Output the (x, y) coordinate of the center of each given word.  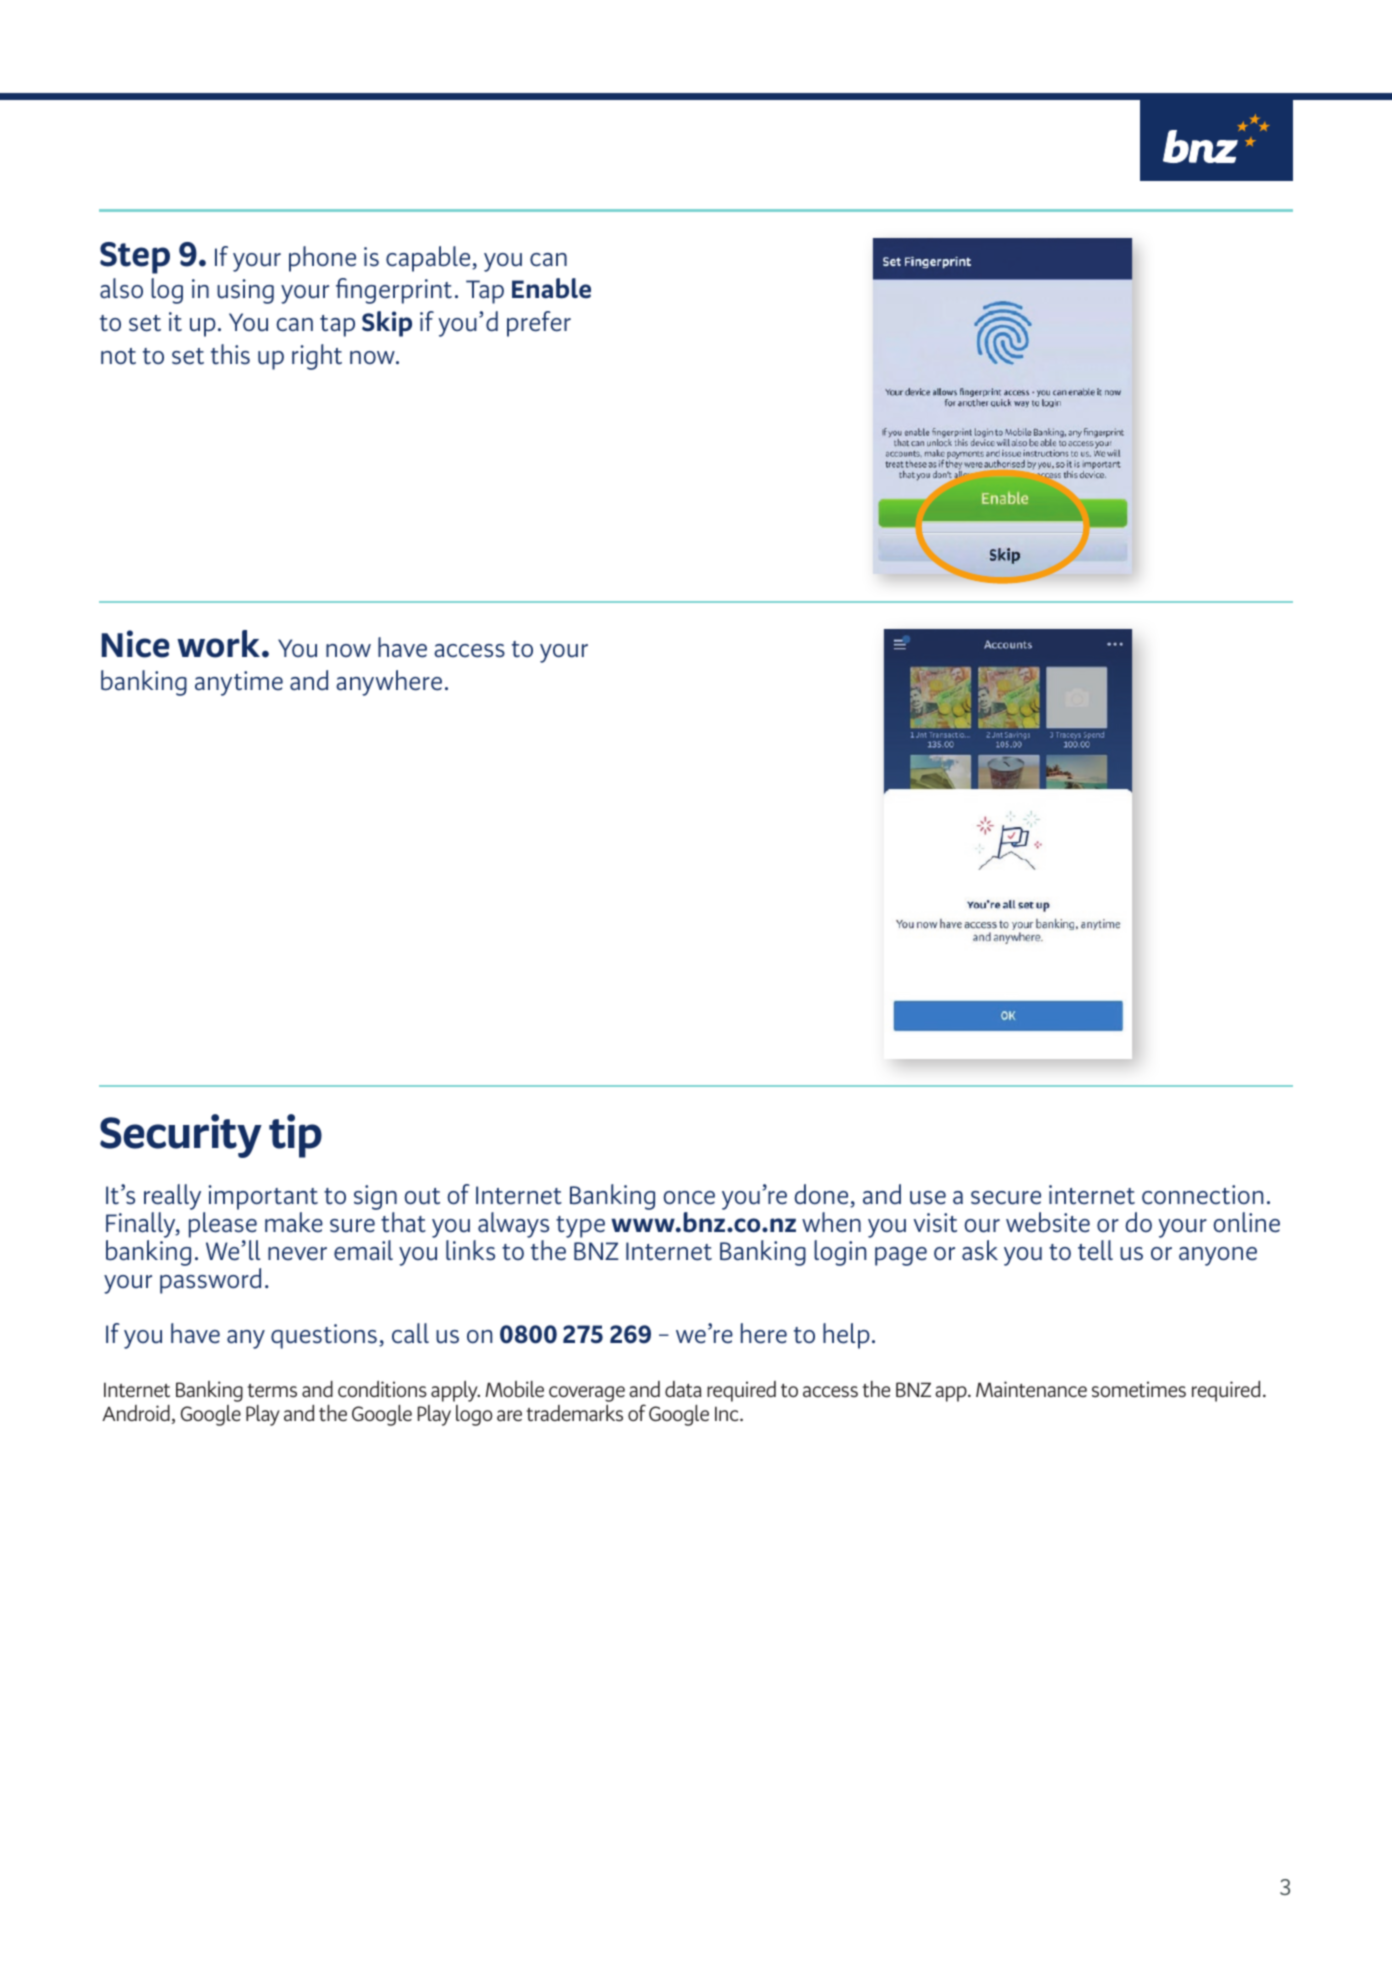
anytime (239, 683)
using (245, 291)
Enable (551, 288)
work (220, 644)
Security (181, 1136)
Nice (135, 644)
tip (295, 1136)
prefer (539, 324)
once (689, 1198)
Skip (387, 324)
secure (1006, 1198)
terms (272, 1390)
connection (1202, 1195)
